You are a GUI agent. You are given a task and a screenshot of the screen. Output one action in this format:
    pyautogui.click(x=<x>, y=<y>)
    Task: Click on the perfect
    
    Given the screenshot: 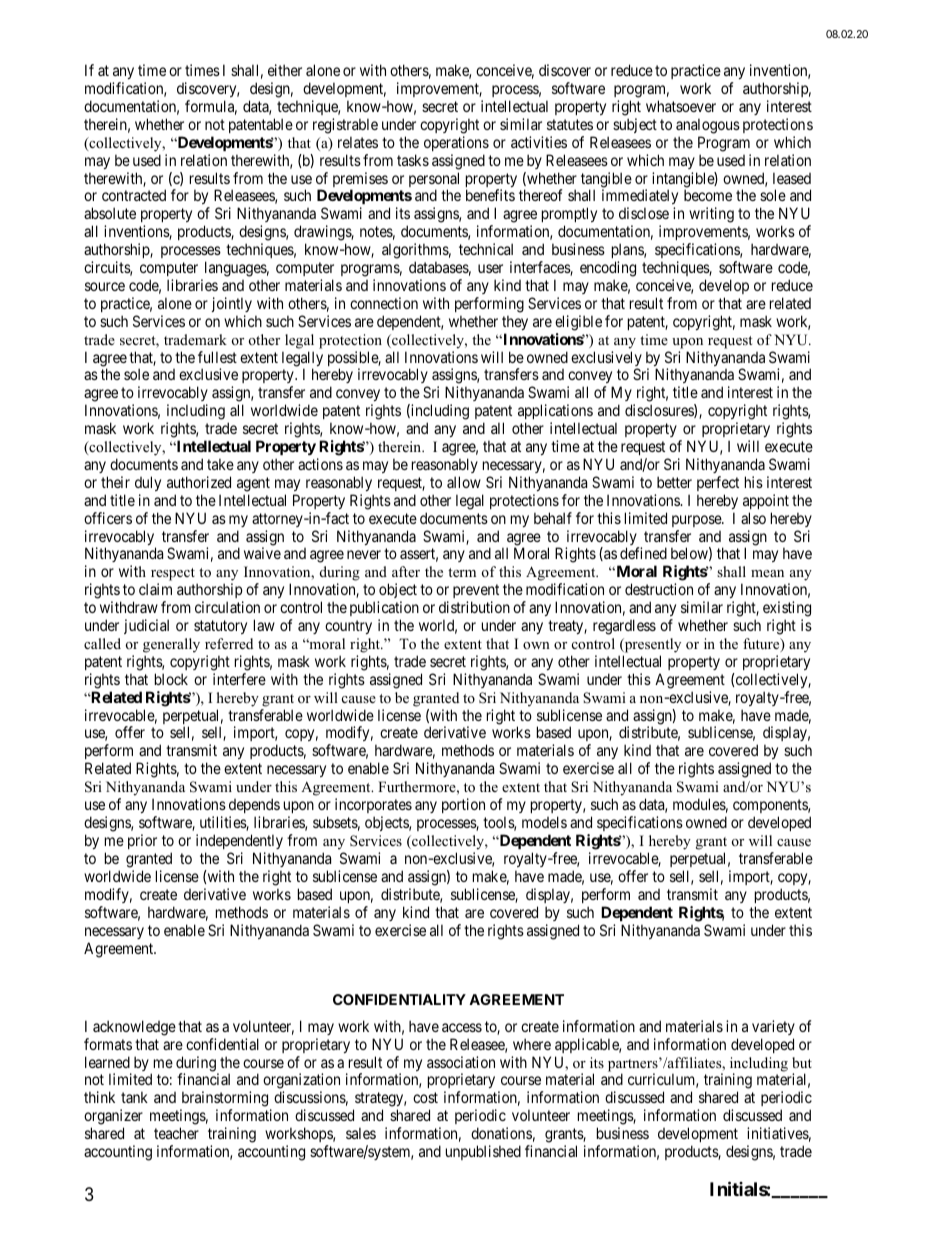 What is the action you would take?
    pyautogui.click(x=718, y=483)
